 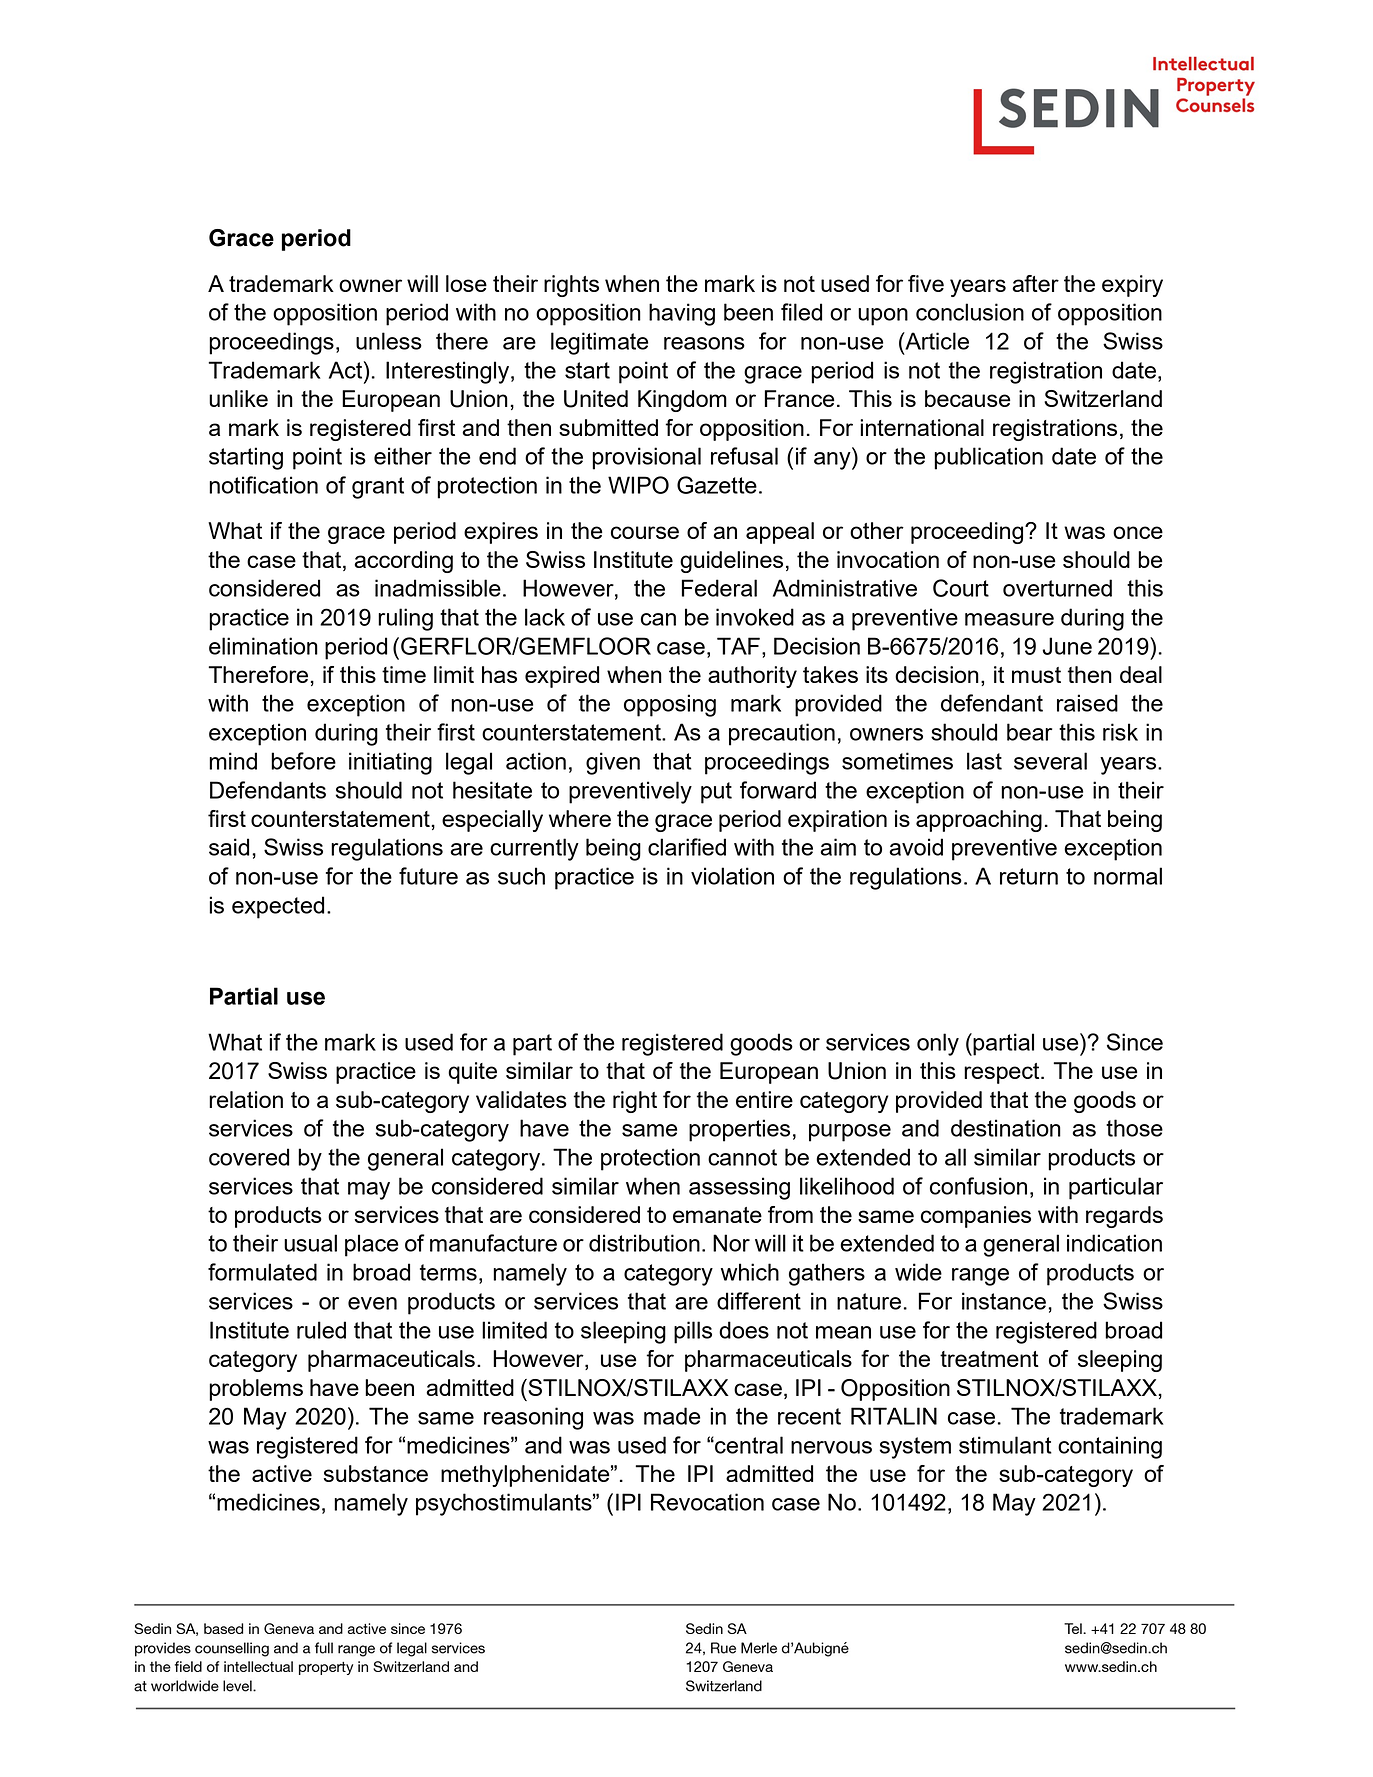 What do you see at coordinates (1029, 876) in the screenshot?
I see `return` at bounding box center [1029, 876].
